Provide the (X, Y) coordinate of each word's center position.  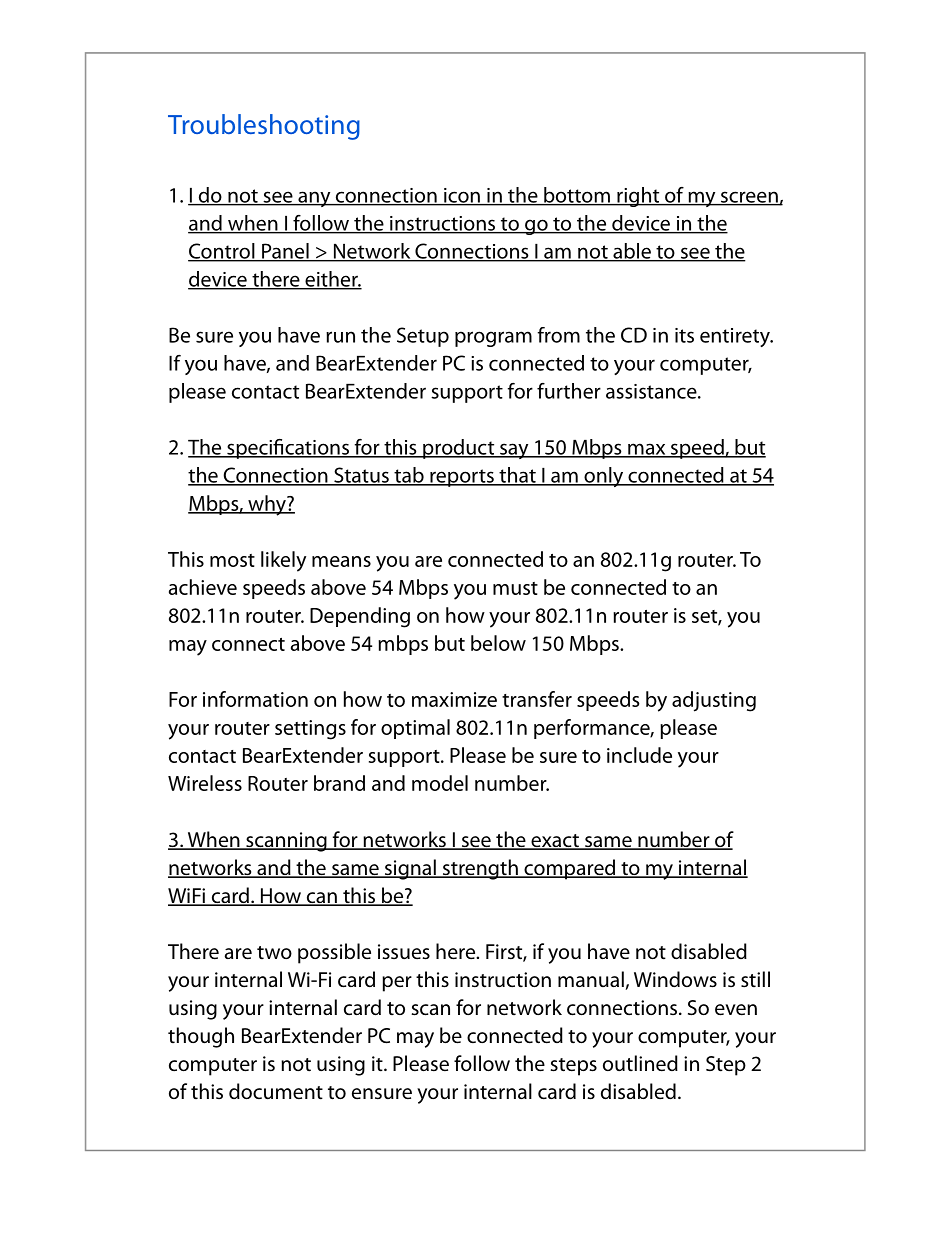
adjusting (714, 701)
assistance (652, 391)
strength (480, 869)
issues (404, 952)
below (498, 643)
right (638, 197)
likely (283, 561)
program (493, 339)
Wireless (205, 783)
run (340, 337)
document (276, 1091)
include (639, 755)
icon (462, 196)
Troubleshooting (264, 127)
